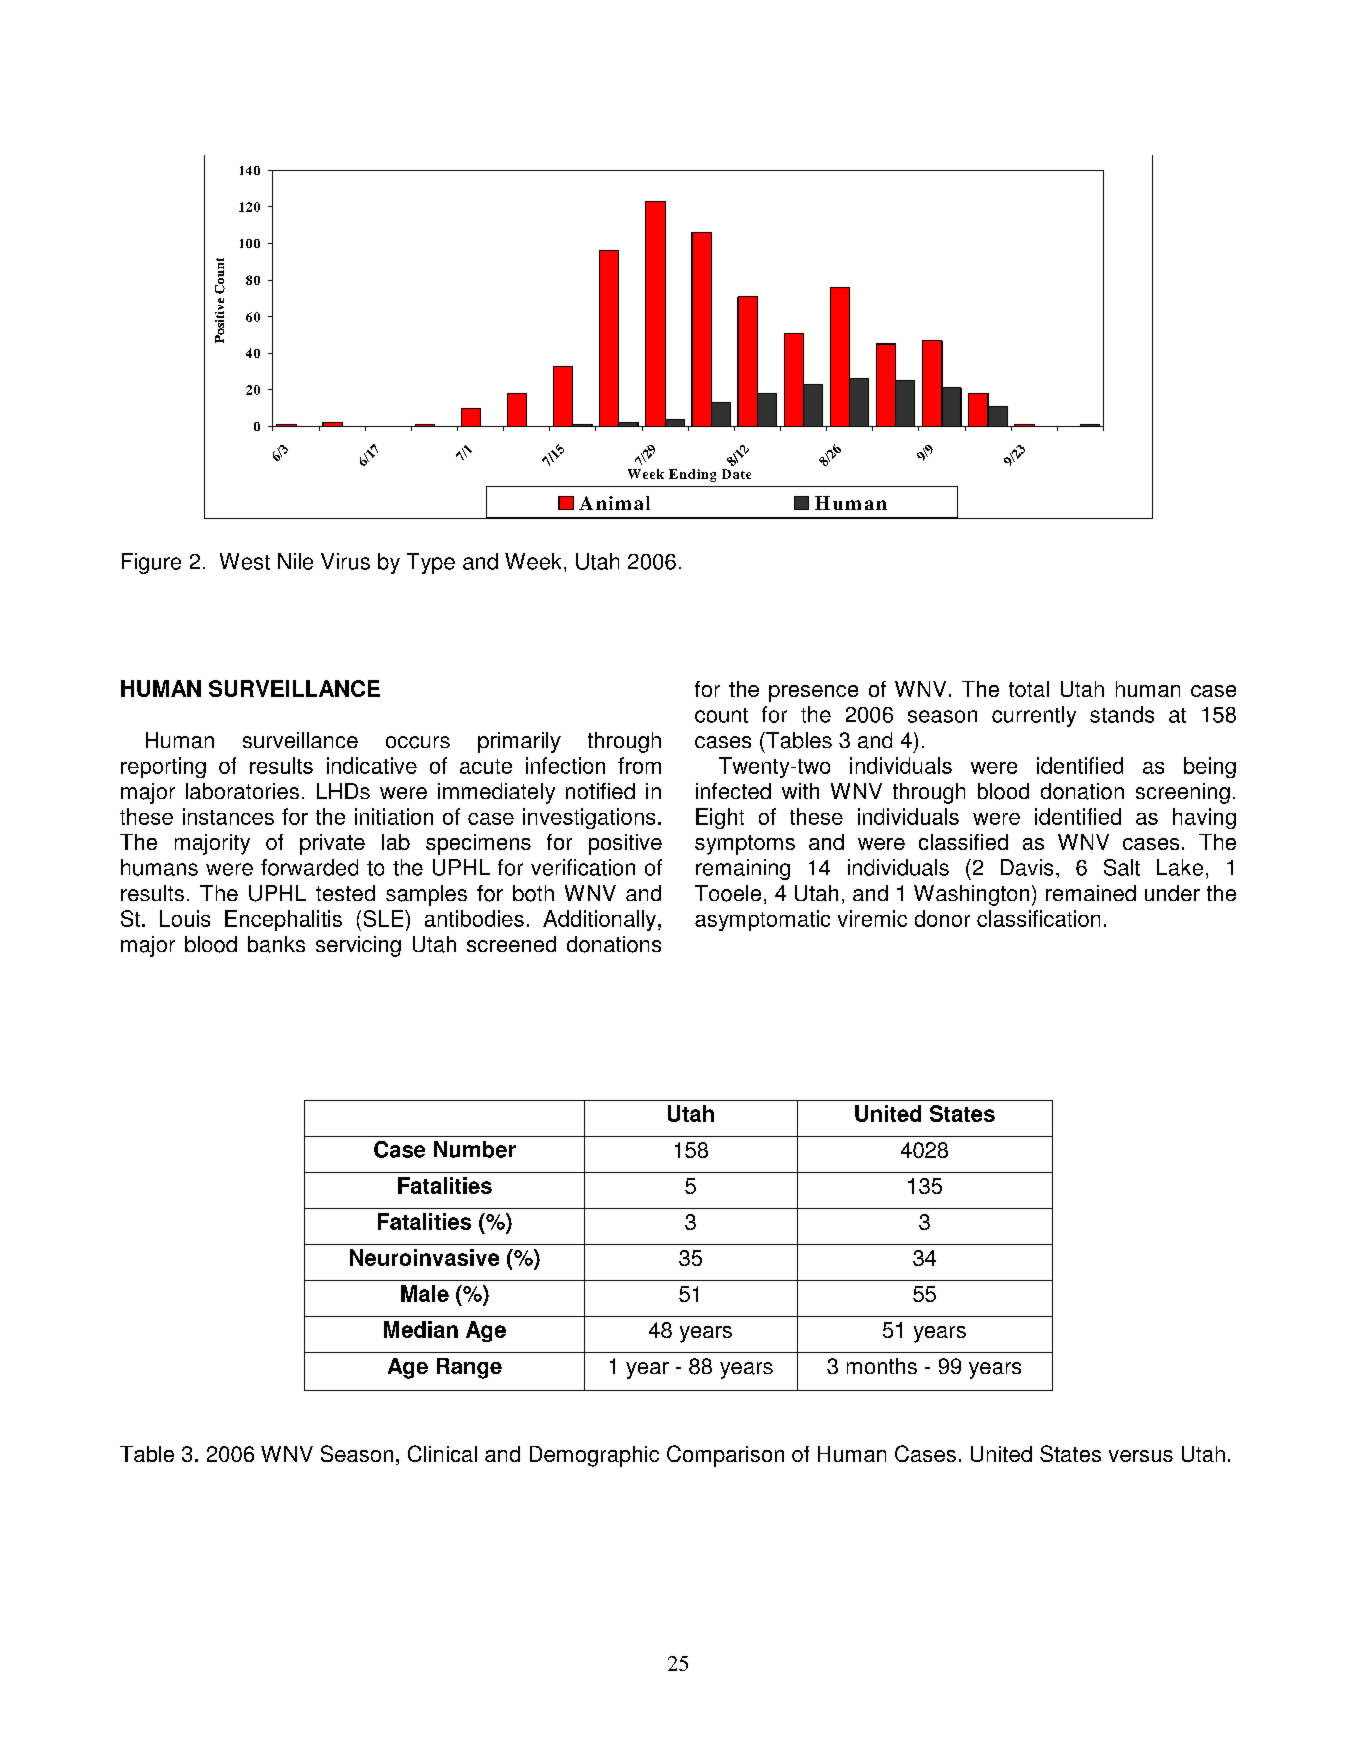 Image resolution: width=1357 pixels, height=1756 pixels. What do you see at coordinates (442, 1453) in the image?
I see `Clinical` at bounding box center [442, 1453].
